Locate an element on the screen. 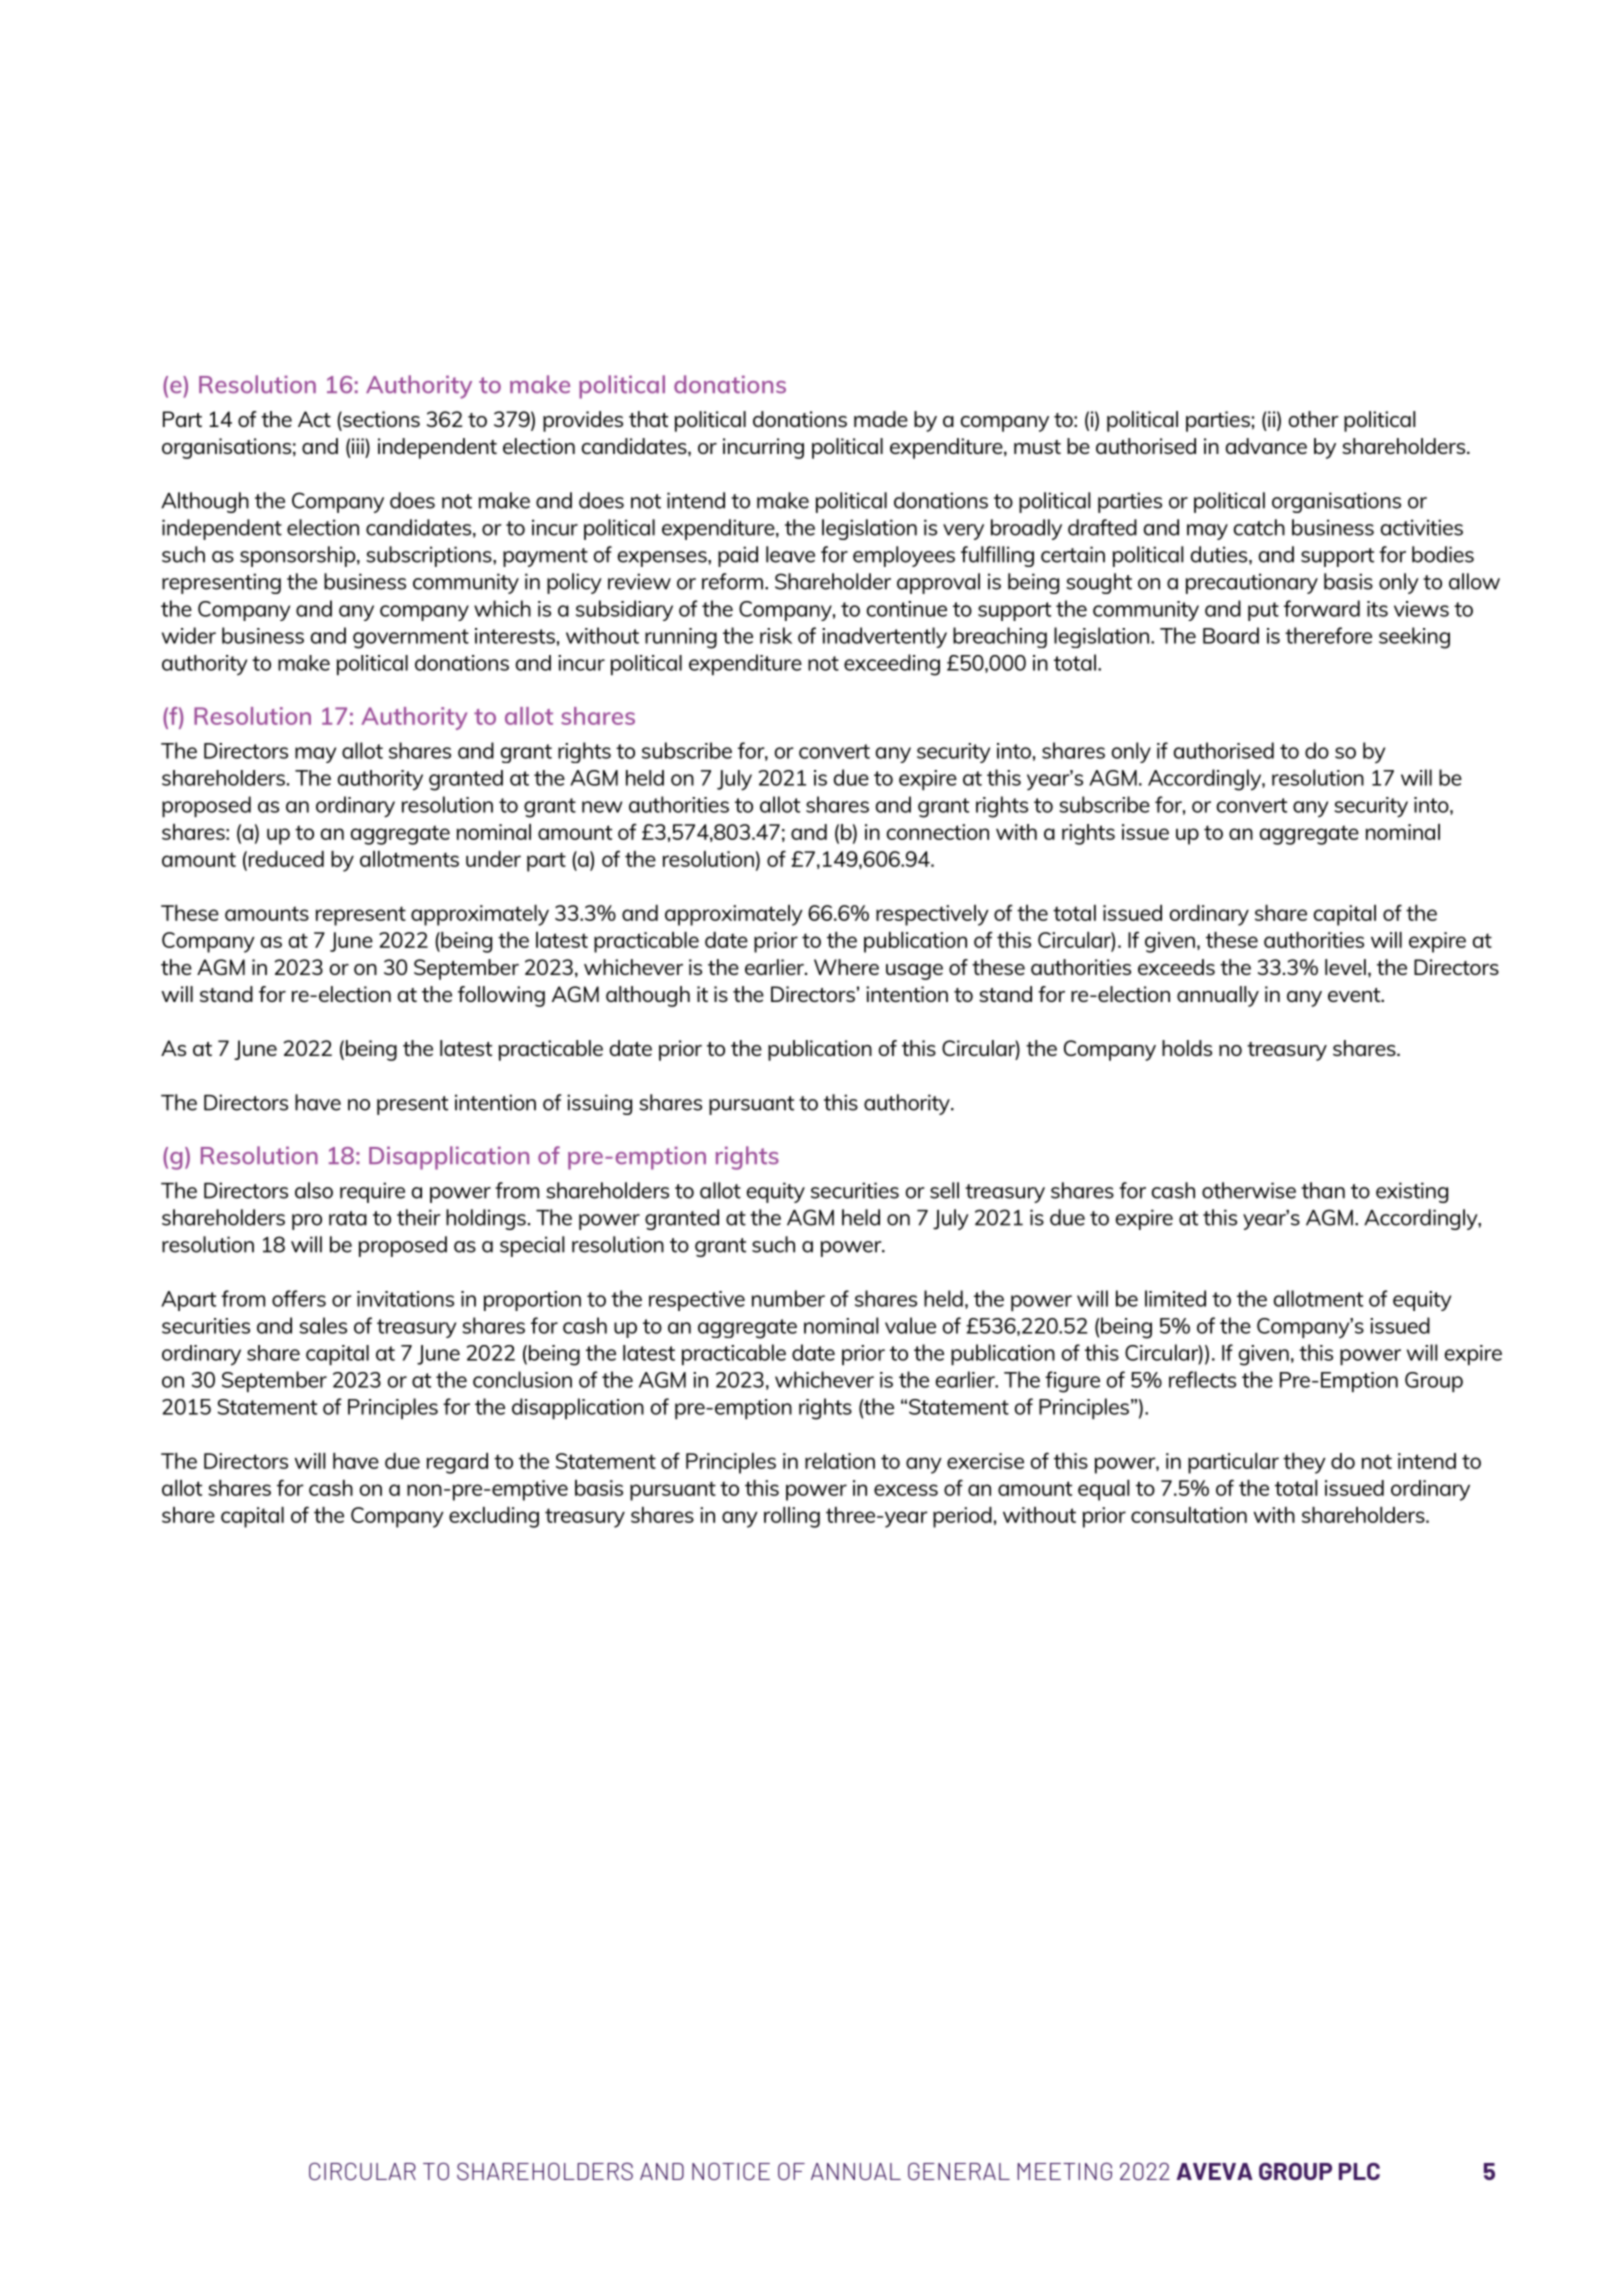 The image size is (1611, 2278). offers is located at coordinates (299, 1298).
